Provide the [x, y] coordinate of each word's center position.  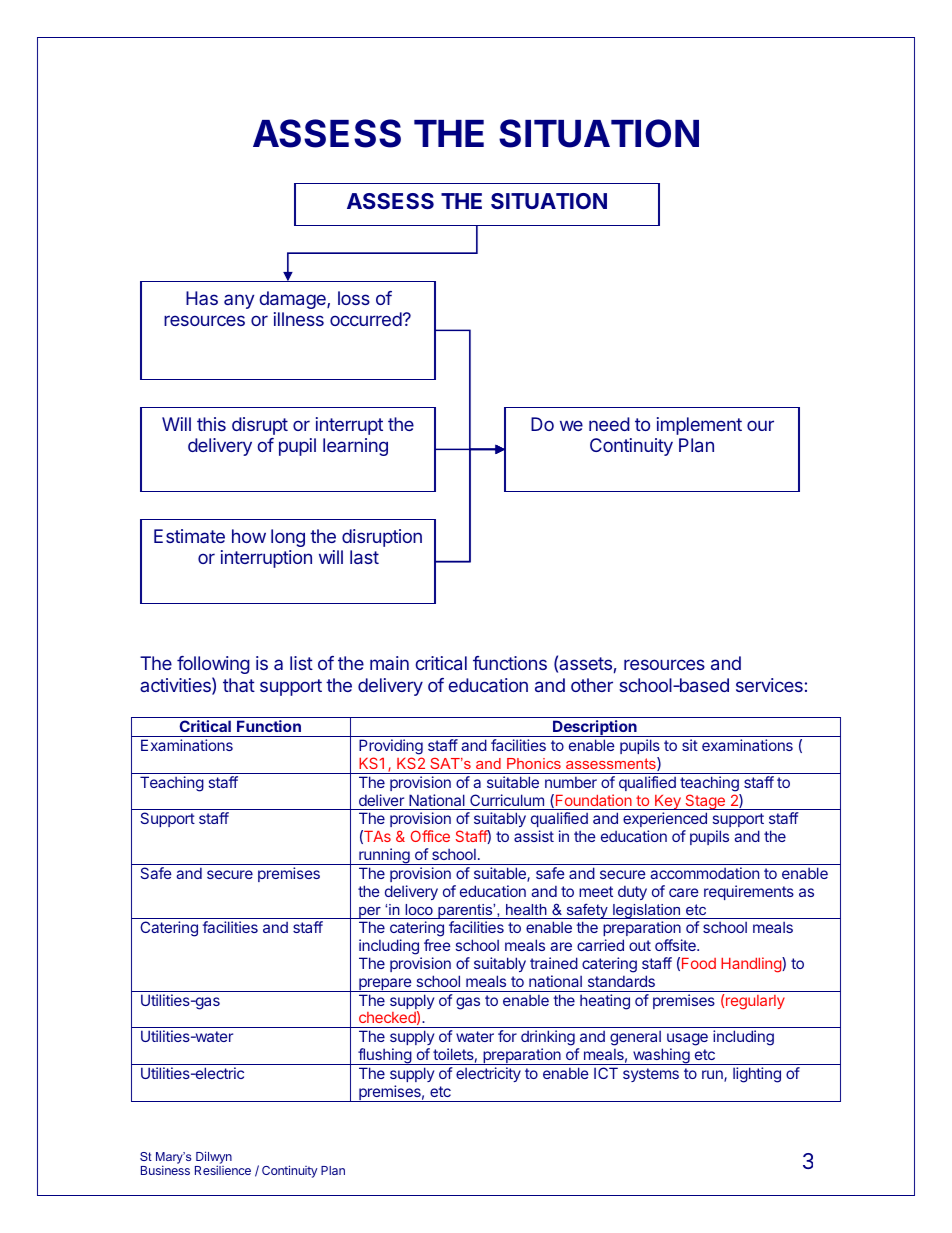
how [249, 536]
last [364, 557]
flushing [384, 1056]
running [384, 856]
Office [430, 836]
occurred [366, 319]
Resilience [223, 1170]
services [769, 685]
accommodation [704, 873]
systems [651, 1075]
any [239, 301]
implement [699, 426]
